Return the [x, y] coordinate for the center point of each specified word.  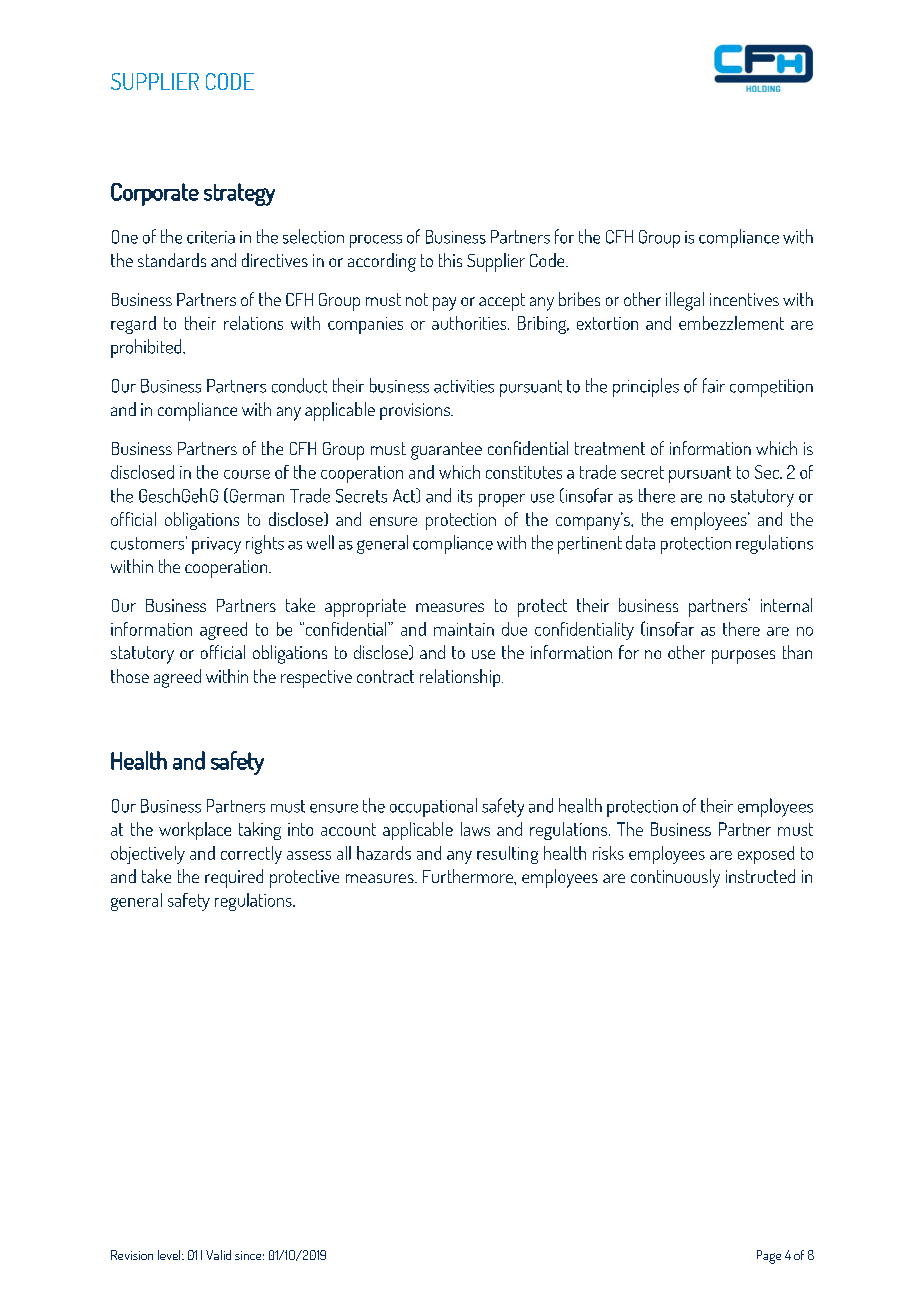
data [640, 542]
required [234, 878]
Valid [218, 1255]
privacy [216, 545]
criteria [211, 237]
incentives [744, 299]
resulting [507, 855]
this [450, 260]
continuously [675, 878]
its [465, 496]
